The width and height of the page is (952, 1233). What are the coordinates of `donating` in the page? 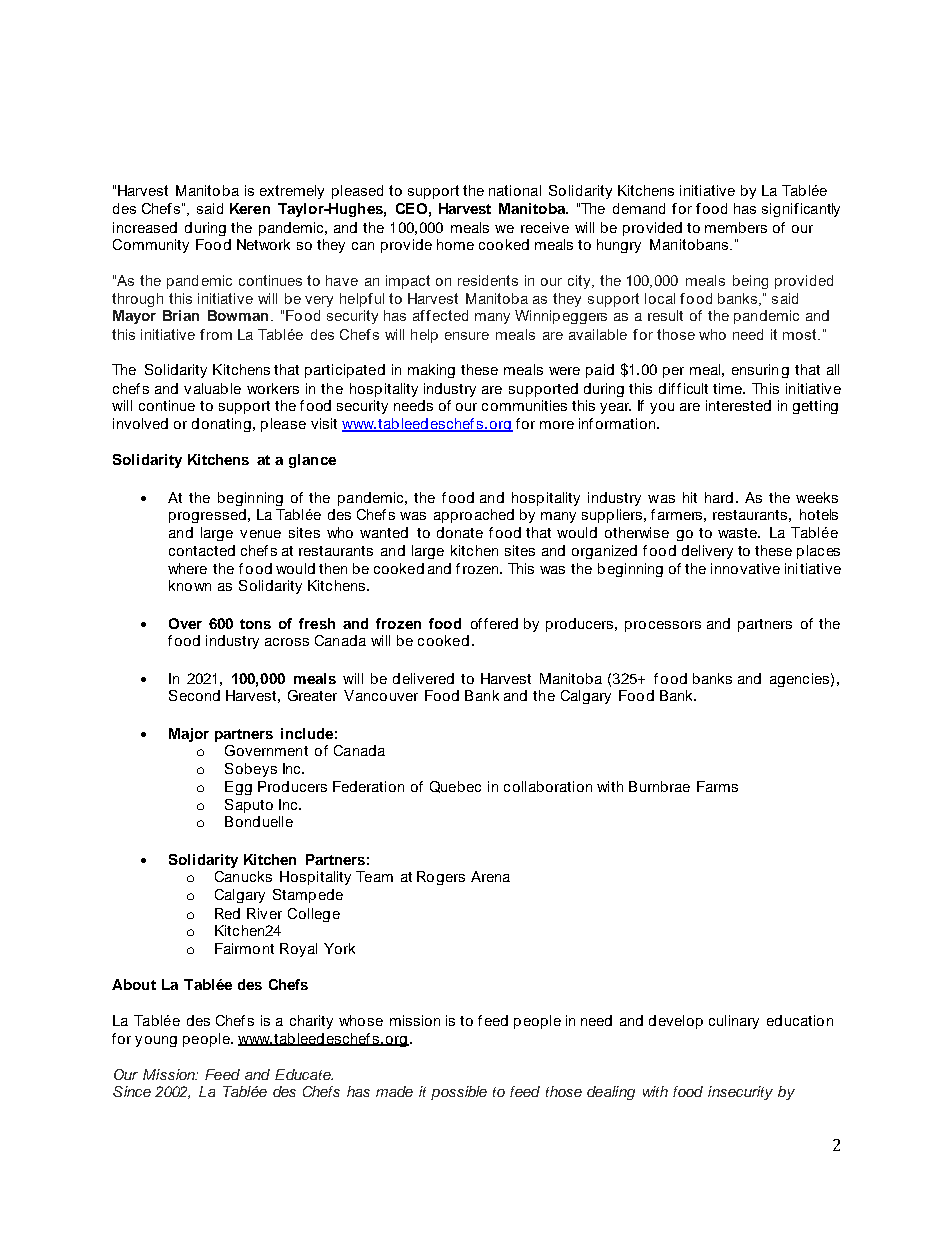 It's located at (221, 425).
